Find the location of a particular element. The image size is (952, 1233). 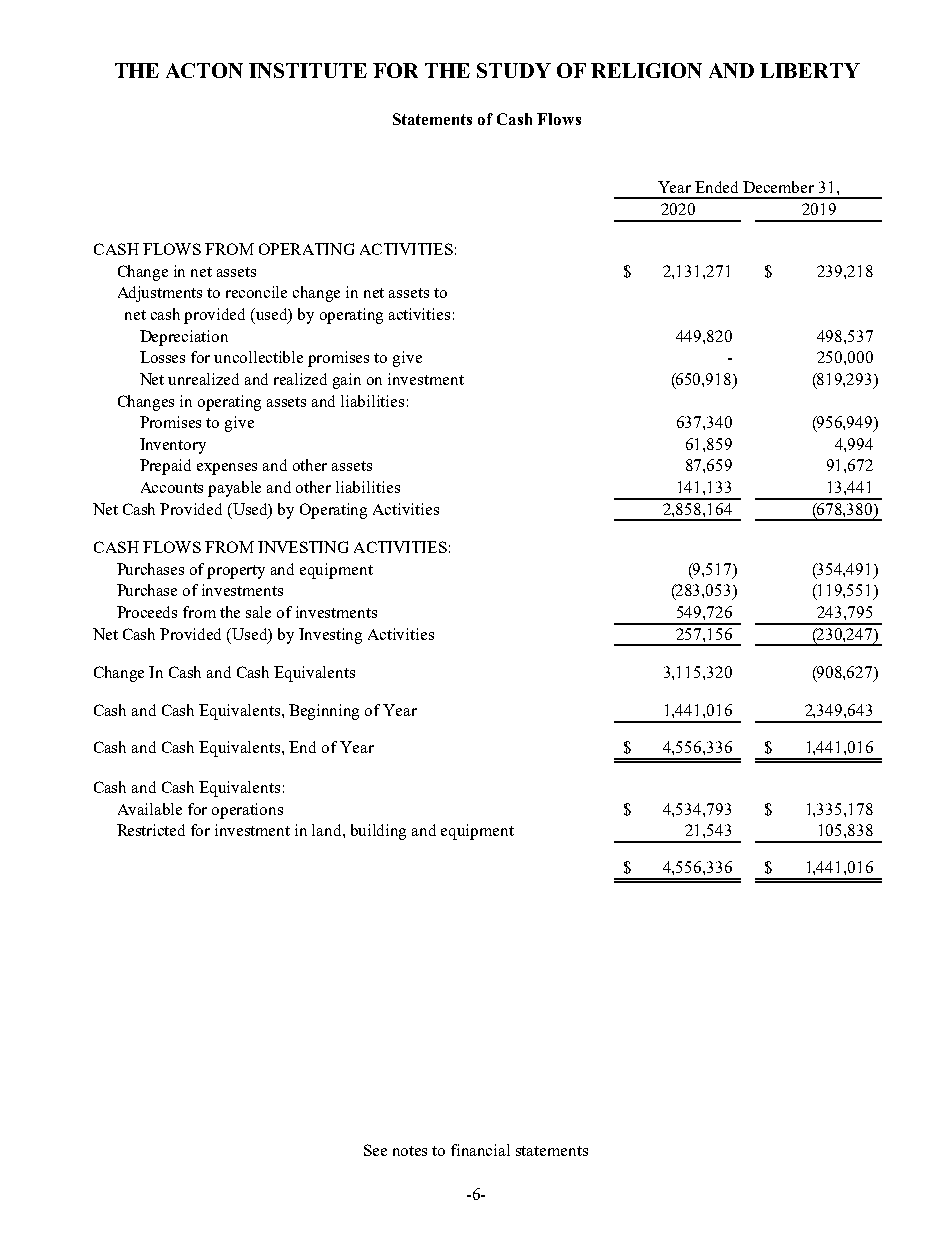

ACTON is located at coordinates (204, 70).
